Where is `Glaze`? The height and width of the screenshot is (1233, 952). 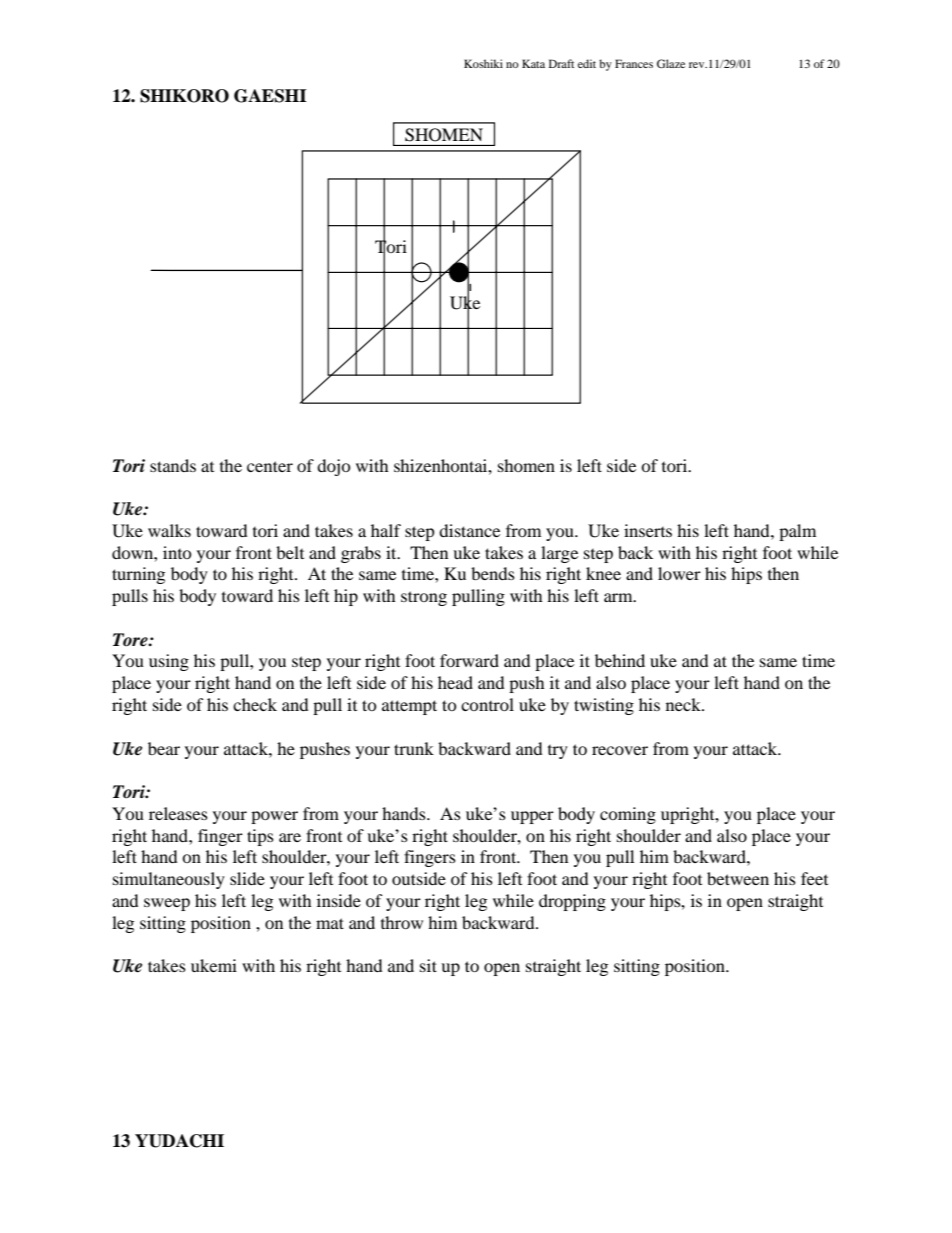
Glaze is located at coordinates (671, 63).
